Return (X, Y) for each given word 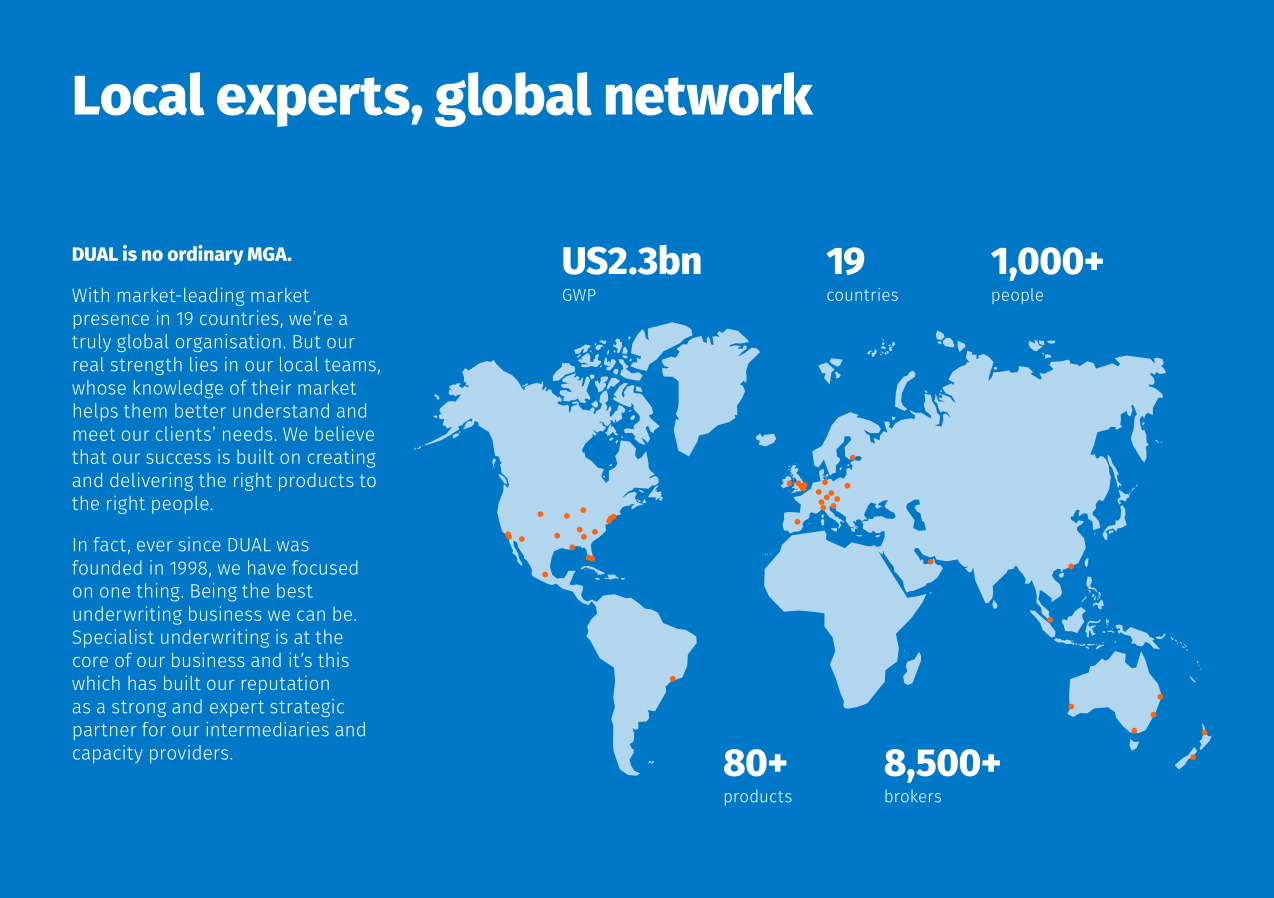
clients (183, 433)
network (709, 94)
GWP (579, 295)
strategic (307, 708)
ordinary (205, 255)
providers (189, 754)
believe (344, 433)
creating (342, 458)
